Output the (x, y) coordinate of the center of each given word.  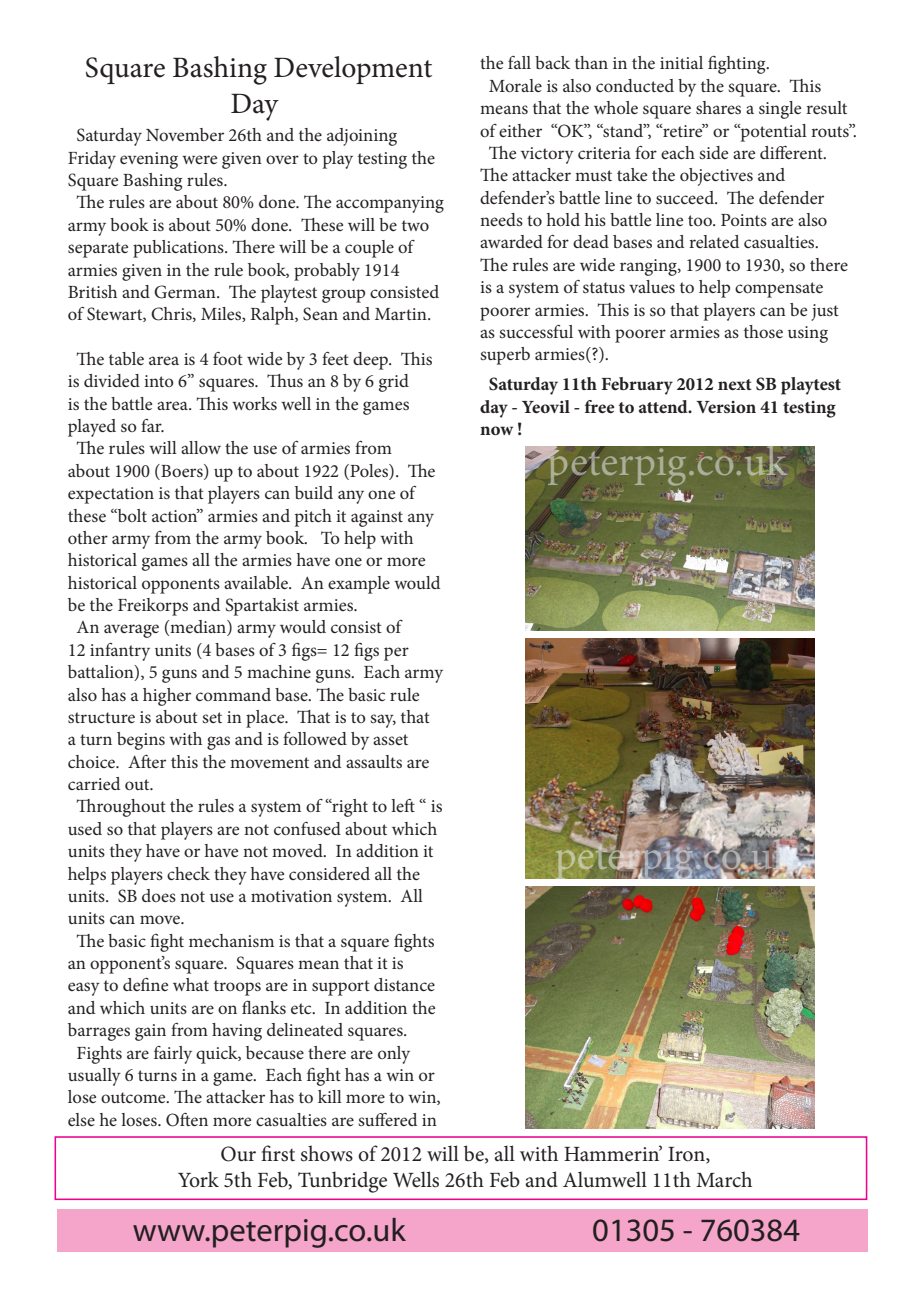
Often (187, 1120)
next (735, 384)
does (159, 895)
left (403, 805)
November (185, 134)
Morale (515, 85)
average (131, 631)
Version (726, 407)
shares (718, 107)
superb (505, 356)
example (359, 585)
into (159, 381)
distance (404, 984)
